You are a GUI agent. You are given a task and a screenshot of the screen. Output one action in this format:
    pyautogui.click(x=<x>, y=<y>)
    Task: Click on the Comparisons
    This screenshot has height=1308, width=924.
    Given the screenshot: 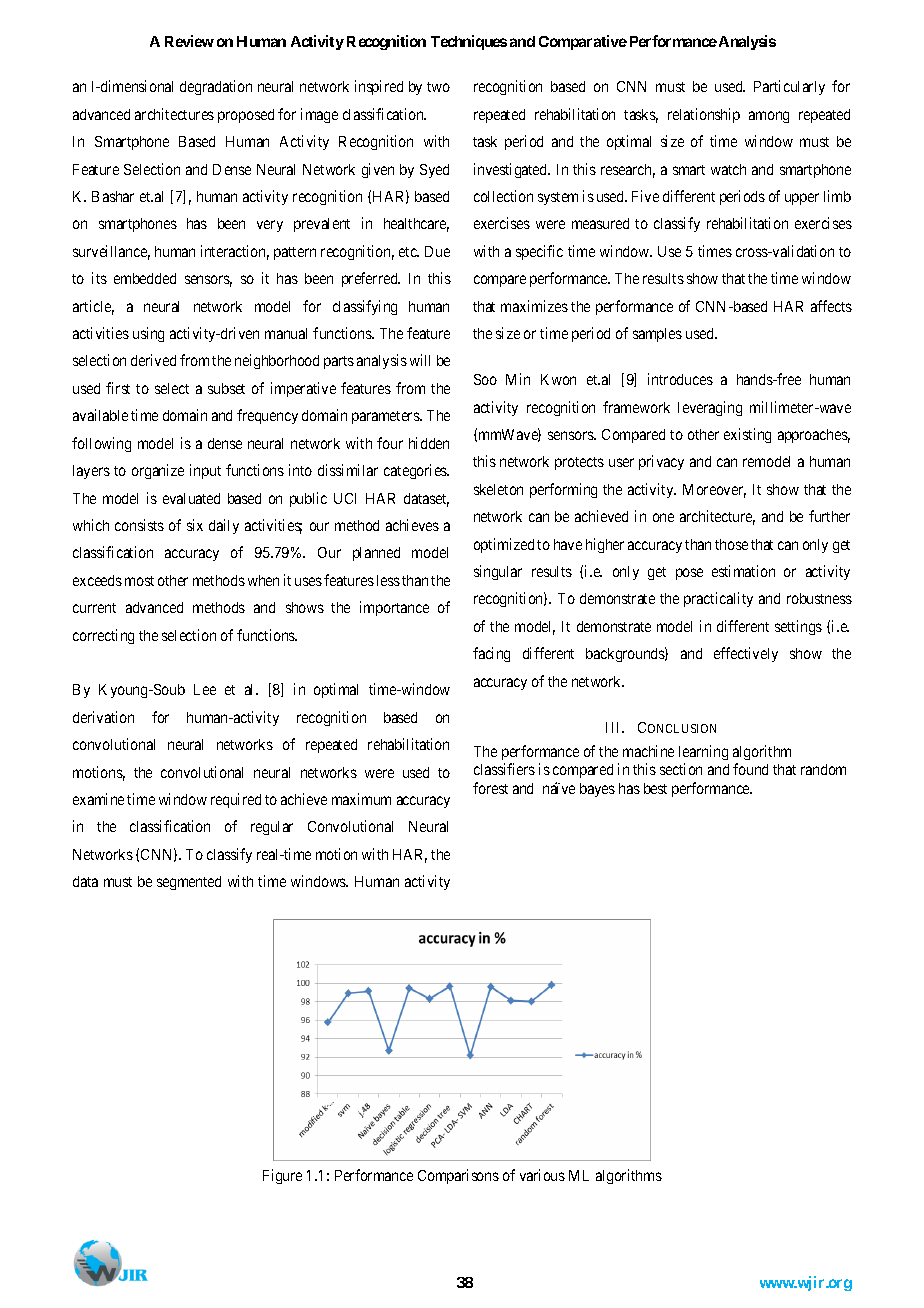 What is the action you would take?
    pyautogui.click(x=458, y=1176)
